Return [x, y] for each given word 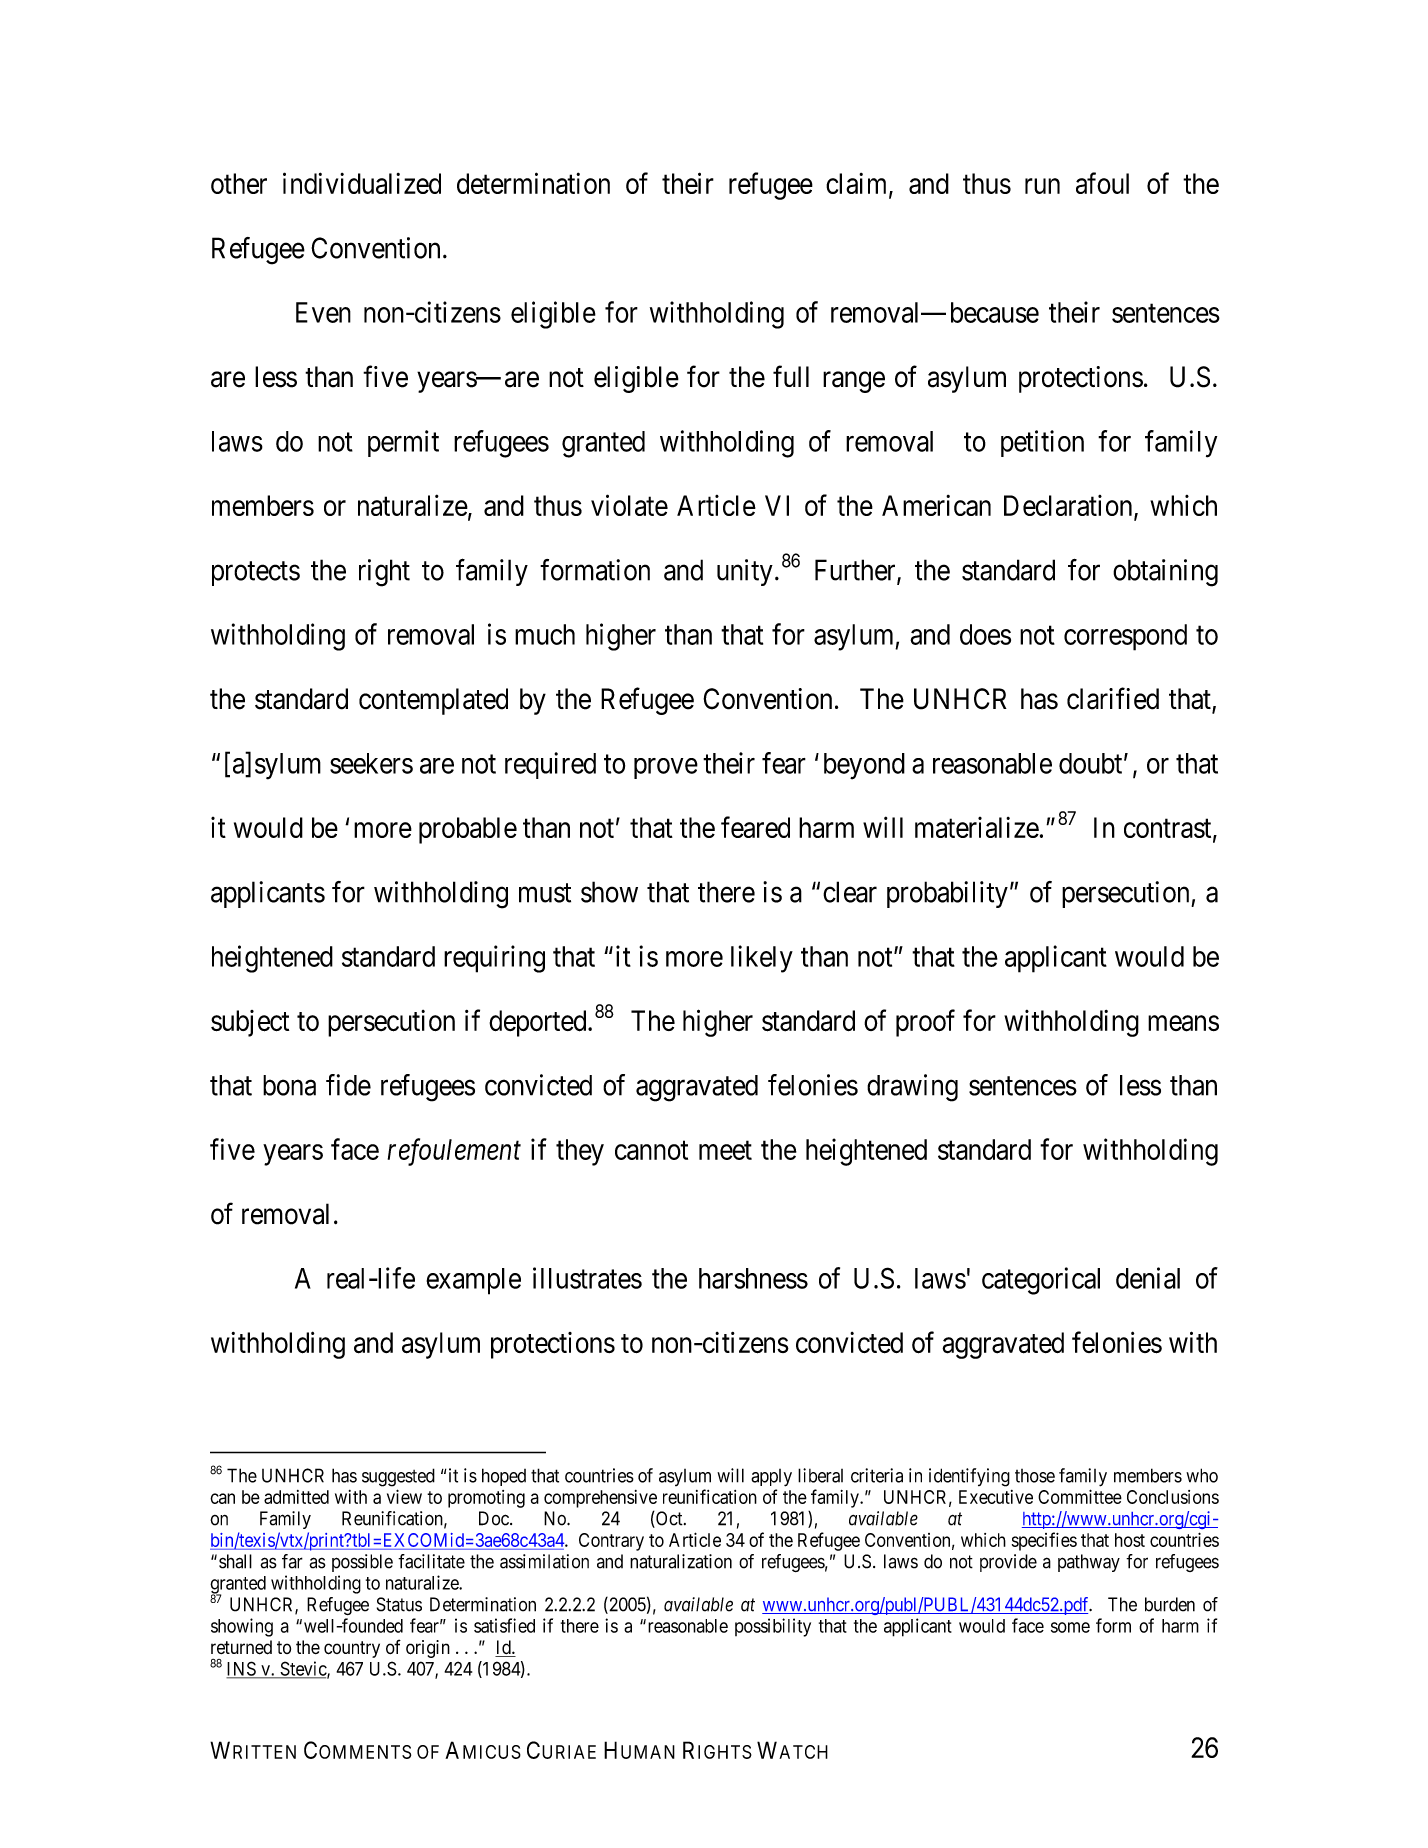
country [352, 1649]
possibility [773, 1627]
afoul [1102, 183]
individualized [362, 183]
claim [858, 184]
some [1070, 1627]
